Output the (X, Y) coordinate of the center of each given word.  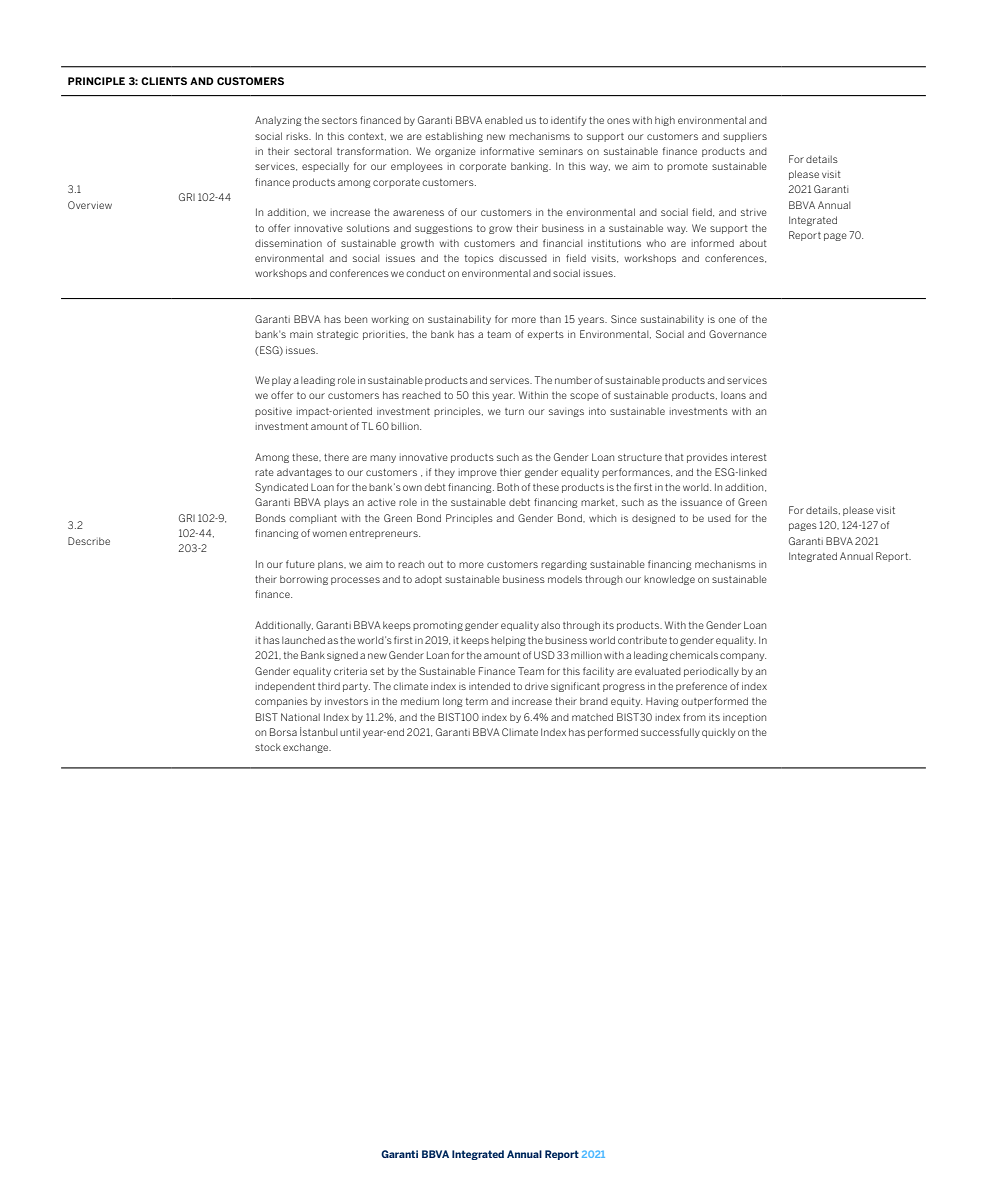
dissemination (288, 243)
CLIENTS (164, 81)
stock (268, 747)
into (597, 411)
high (665, 121)
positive (273, 412)
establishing (454, 137)
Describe (89, 541)
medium (420, 701)
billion (406, 426)
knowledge (669, 580)
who (656, 243)
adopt (428, 580)
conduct (425, 273)
